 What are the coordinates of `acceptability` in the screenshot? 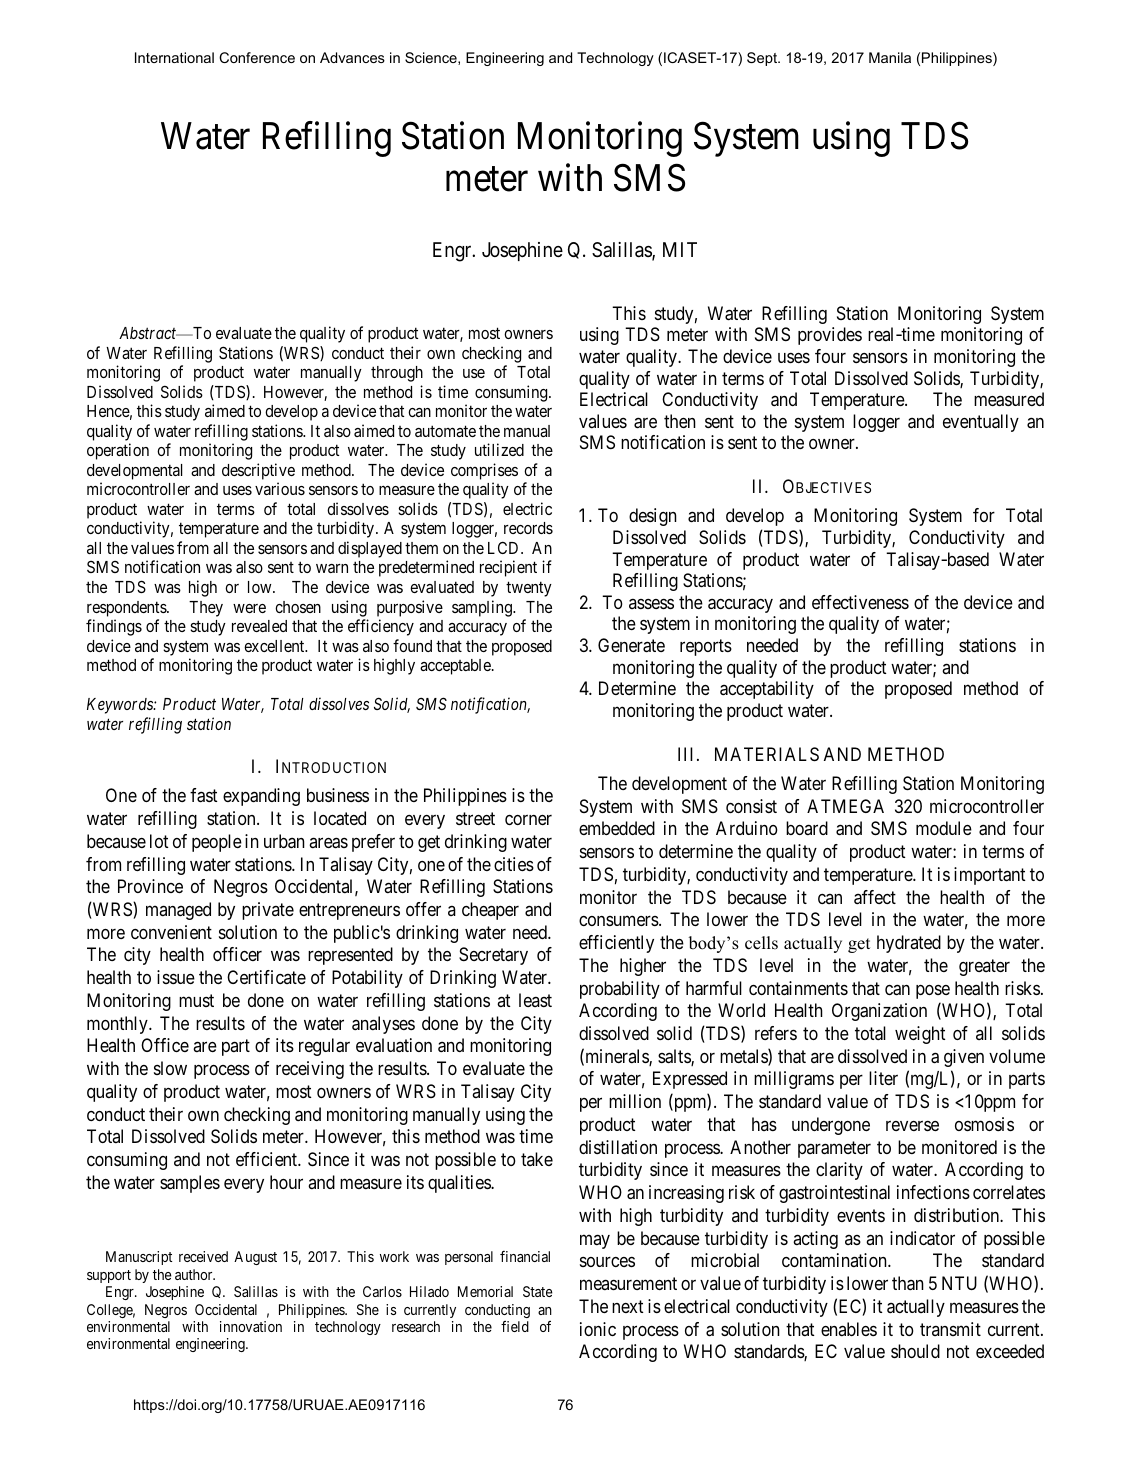 It's located at (767, 690).
